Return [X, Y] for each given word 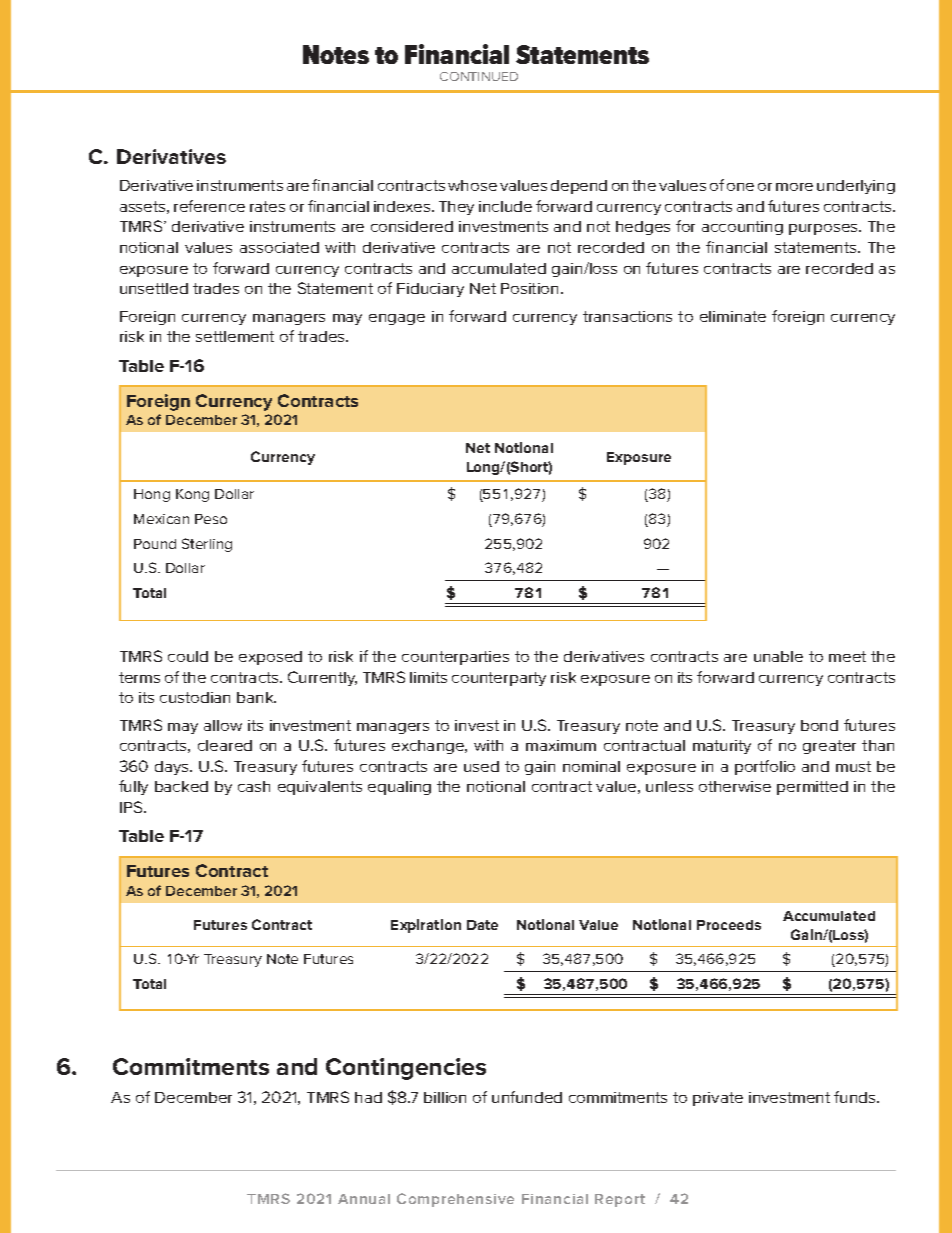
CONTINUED [479, 76]
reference [209, 206]
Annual [364, 1199]
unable [778, 656]
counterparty [499, 679]
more [794, 187]
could [188, 656]
